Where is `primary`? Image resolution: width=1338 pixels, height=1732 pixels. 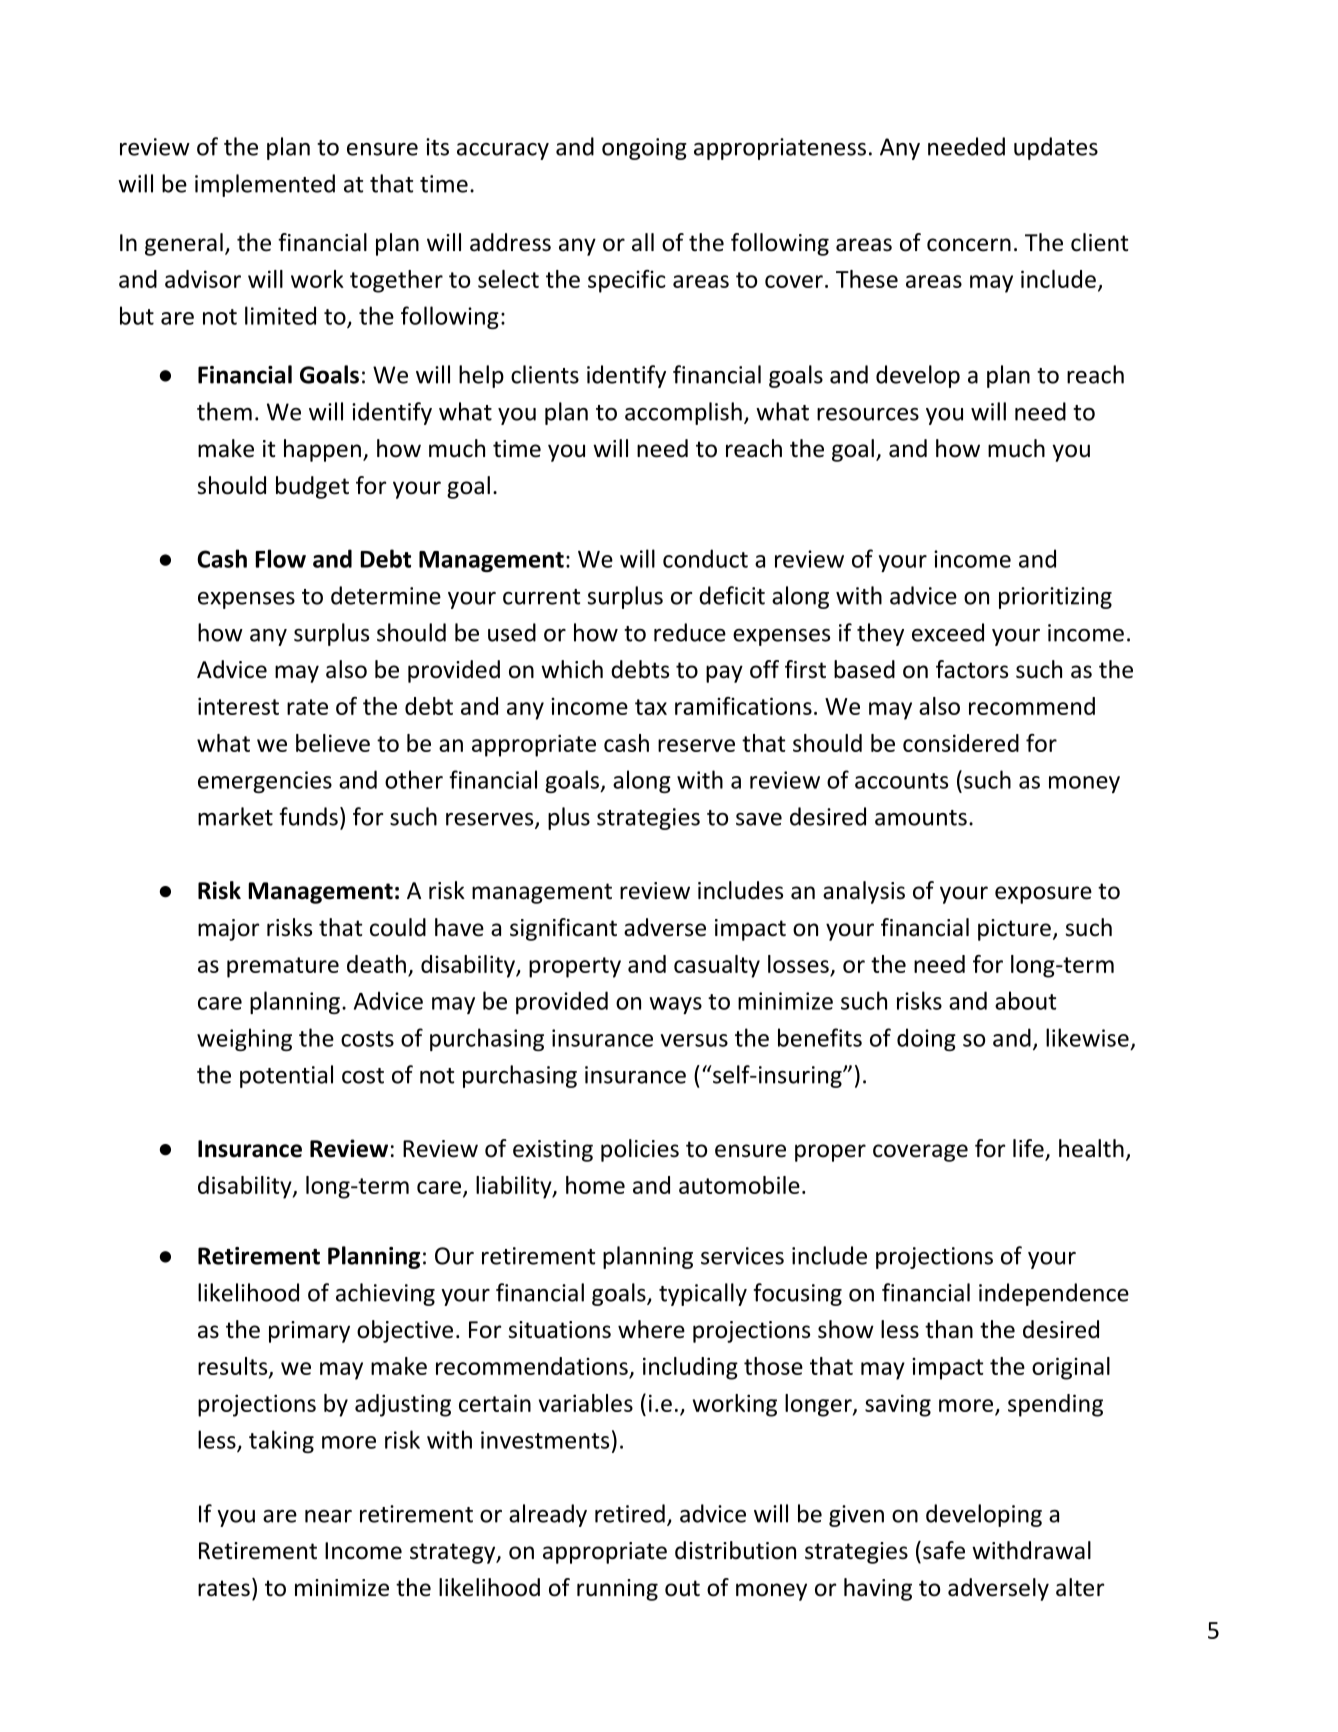
primary is located at coordinates (309, 1332).
